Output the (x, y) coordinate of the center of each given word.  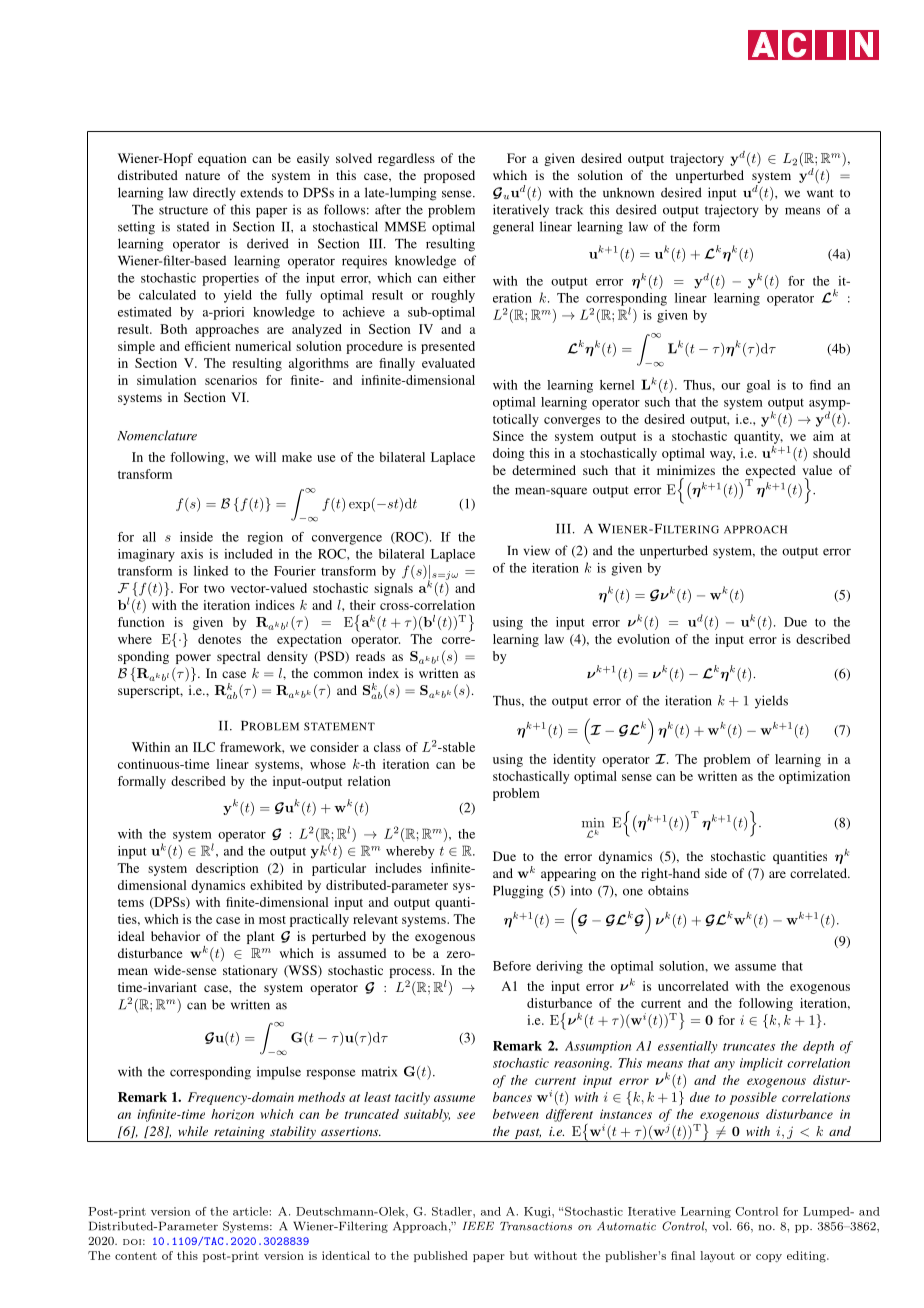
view (537, 550)
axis (192, 554)
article (251, 1211)
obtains (668, 890)
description (227, 869)
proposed (449, 176)
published (441, 1256)
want (820, 193)
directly (214, 194)
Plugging (518, 892)
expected (770, 472)
